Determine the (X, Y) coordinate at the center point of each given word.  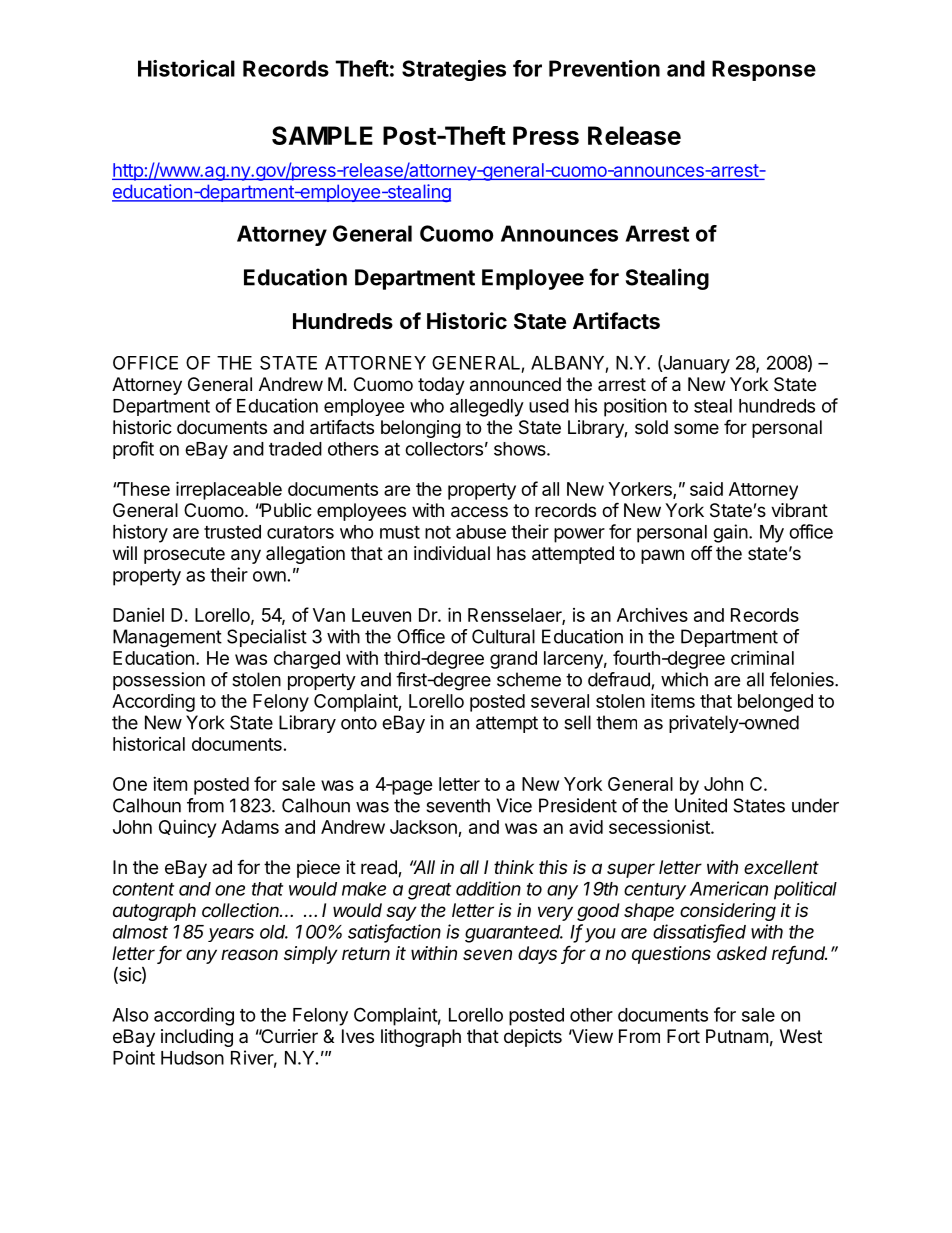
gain (730, 533)
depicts (533, 1038)
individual (452, 553)
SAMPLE (322, 135)
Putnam (737, 1036)
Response (764, 70)
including (197, 1038)
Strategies (454, 70)
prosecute (184, 555)
